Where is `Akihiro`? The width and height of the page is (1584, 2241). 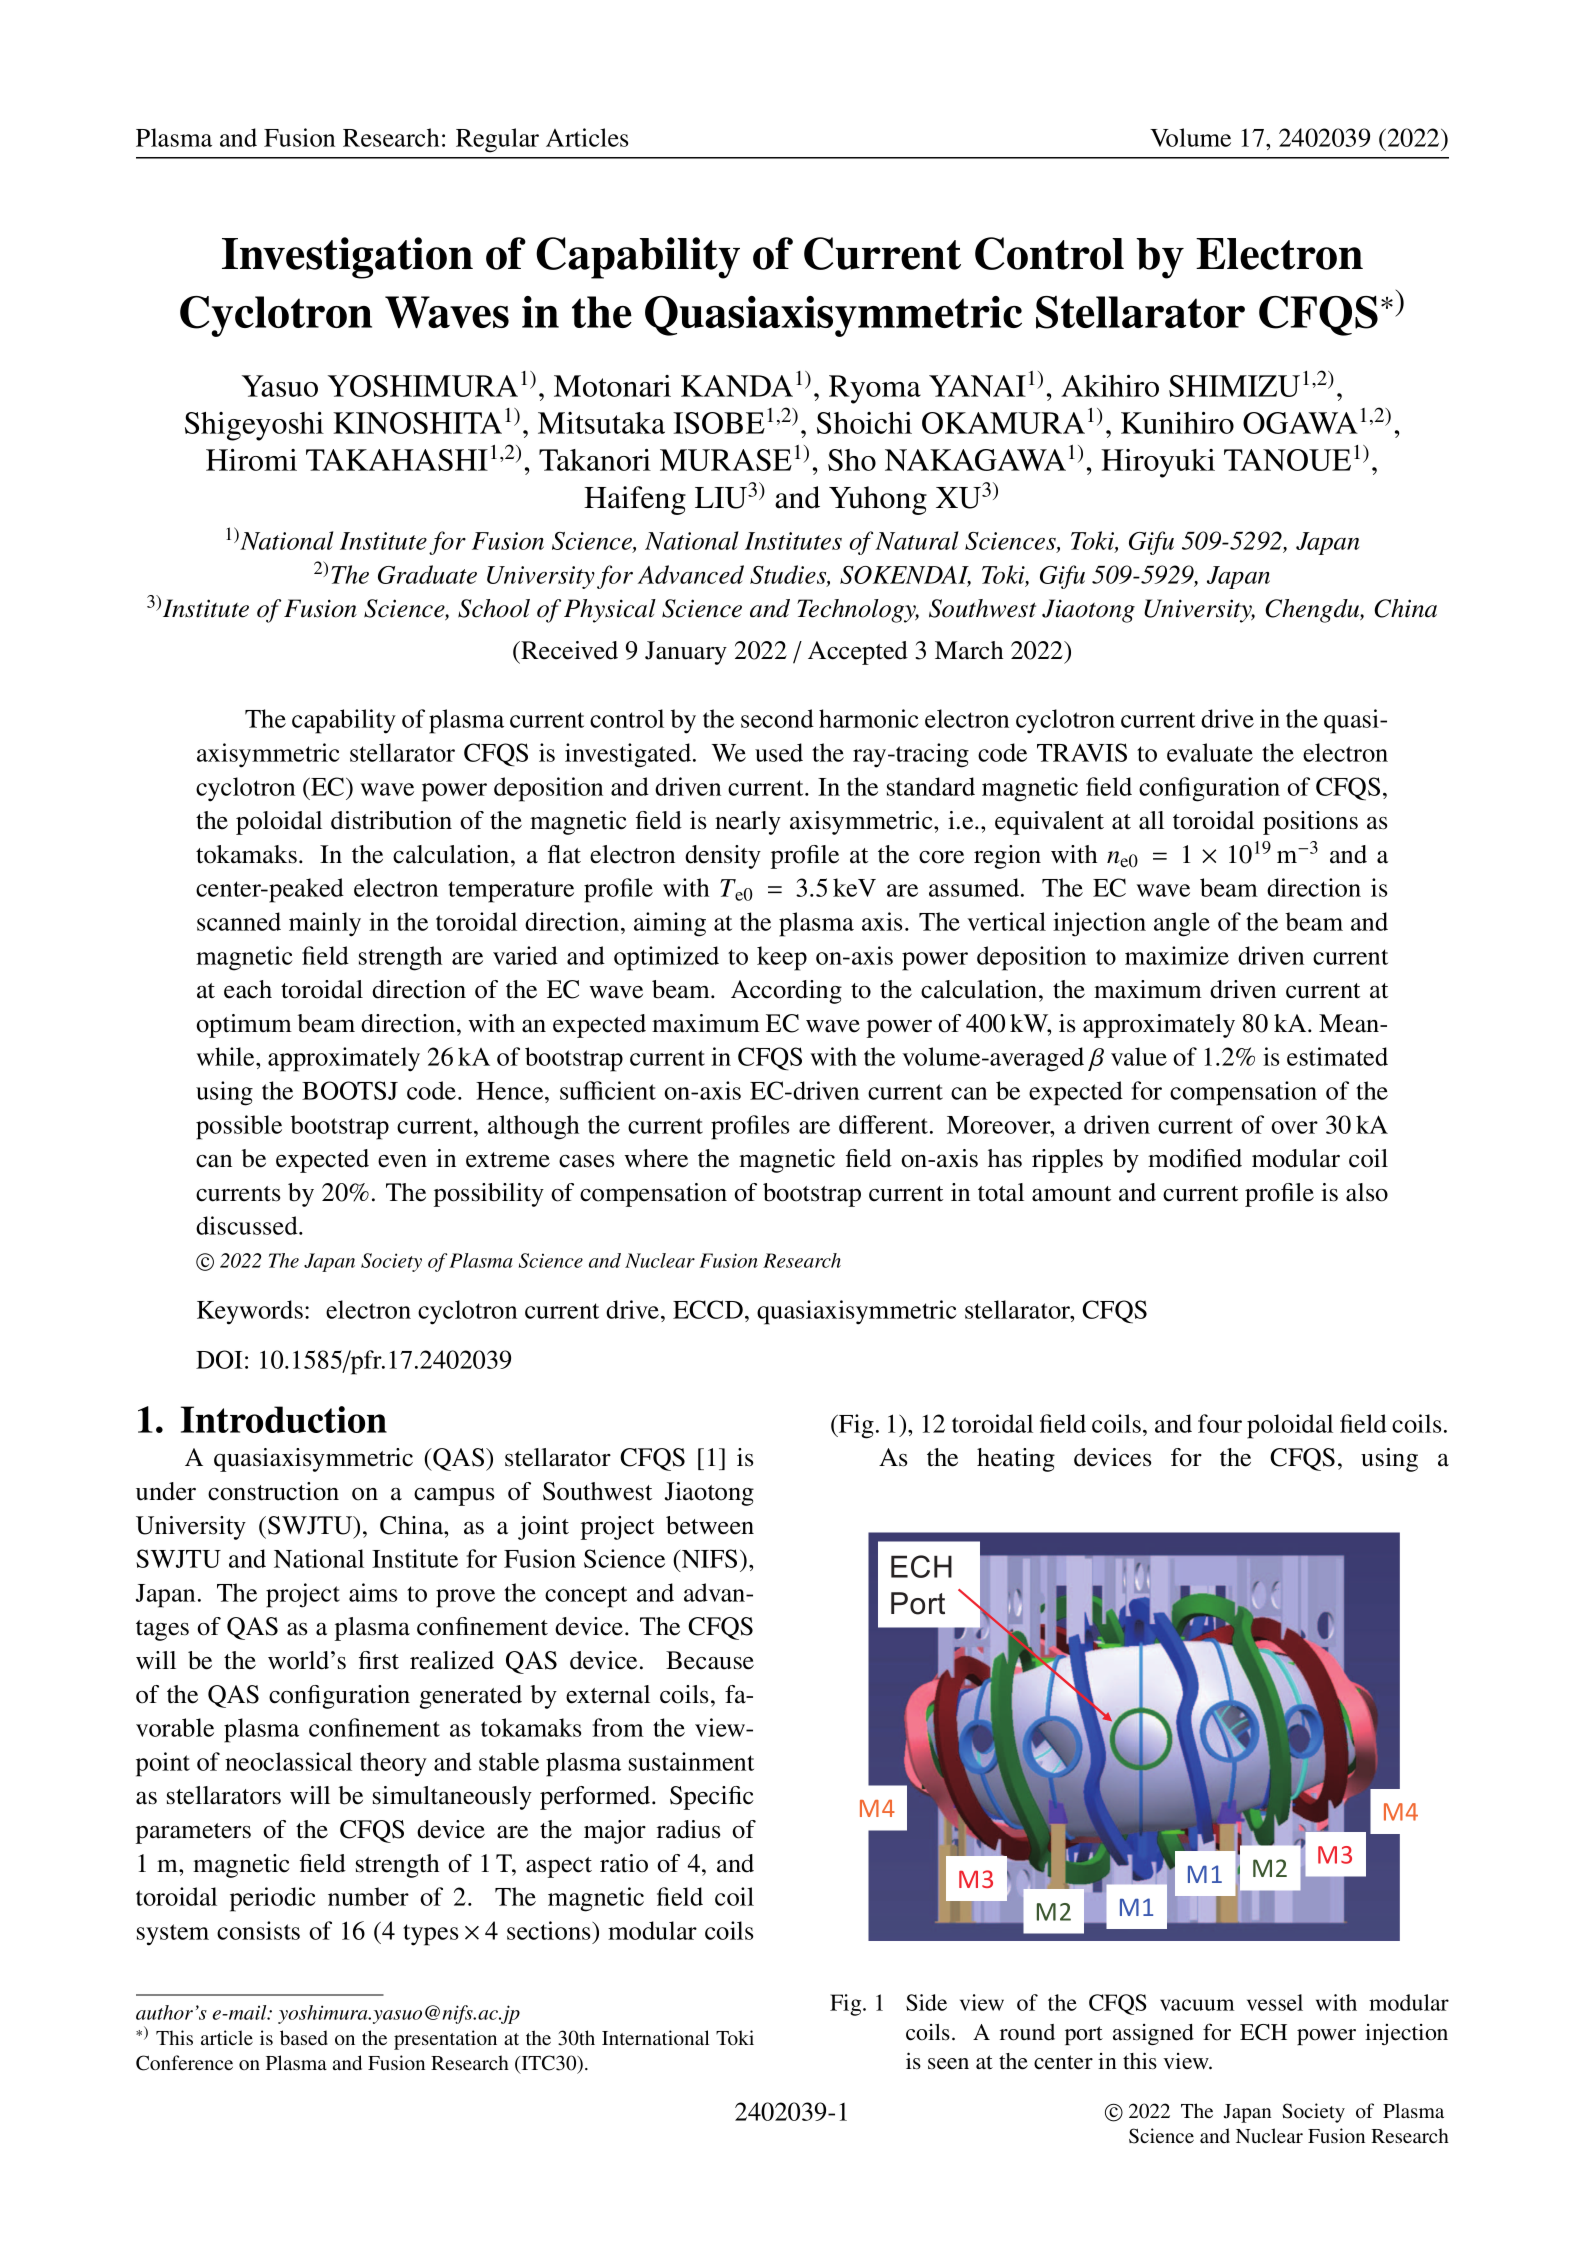 Akihiro is located at coordinates (1110, 386).
